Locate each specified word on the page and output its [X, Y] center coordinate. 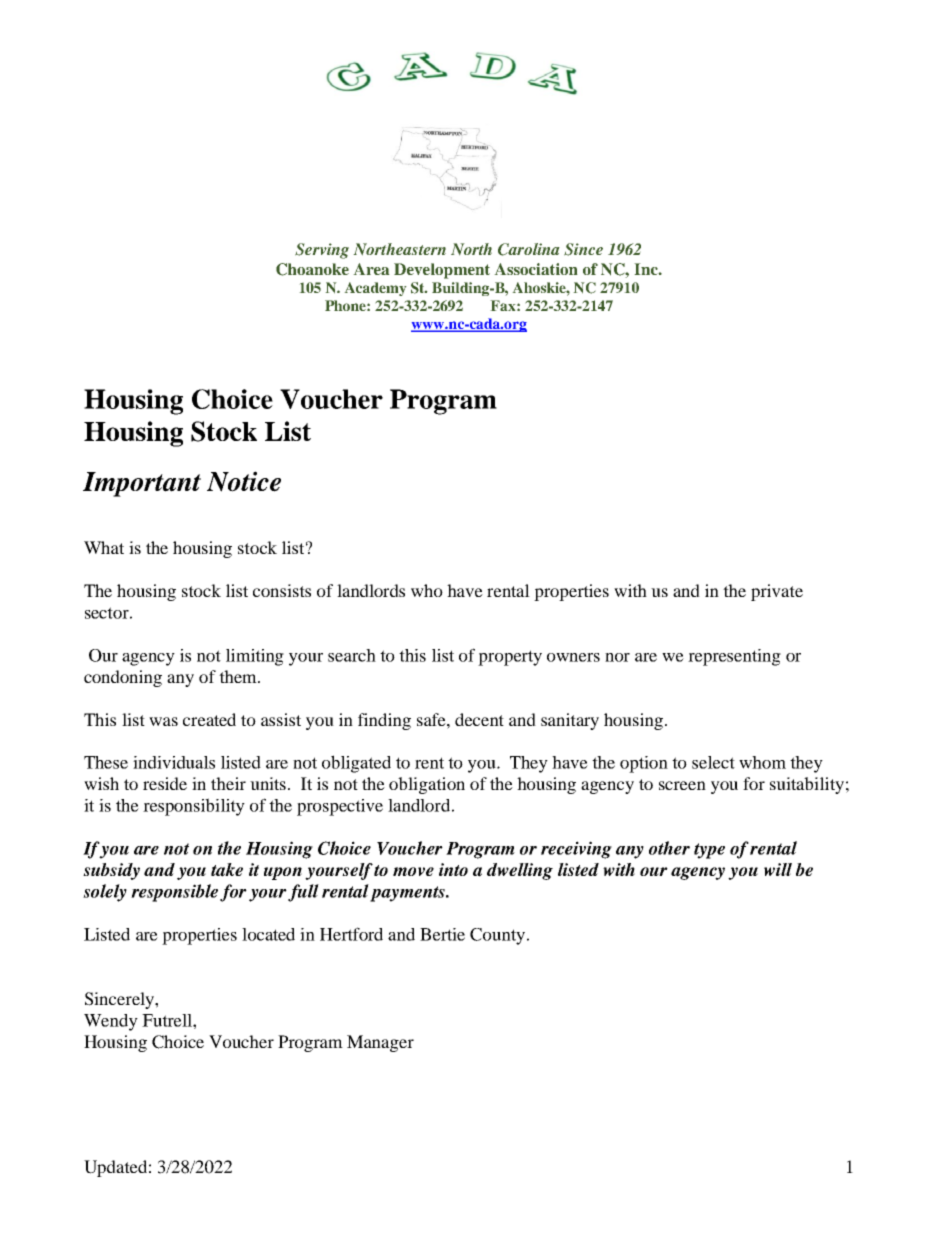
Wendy [111, 1022]
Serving [322, 251]
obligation [427, 785]
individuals [174, 762]
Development [442, 271]
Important [142, 484]
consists [282, 590]
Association [536, 269]
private [777, 592]
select [713, 762]
